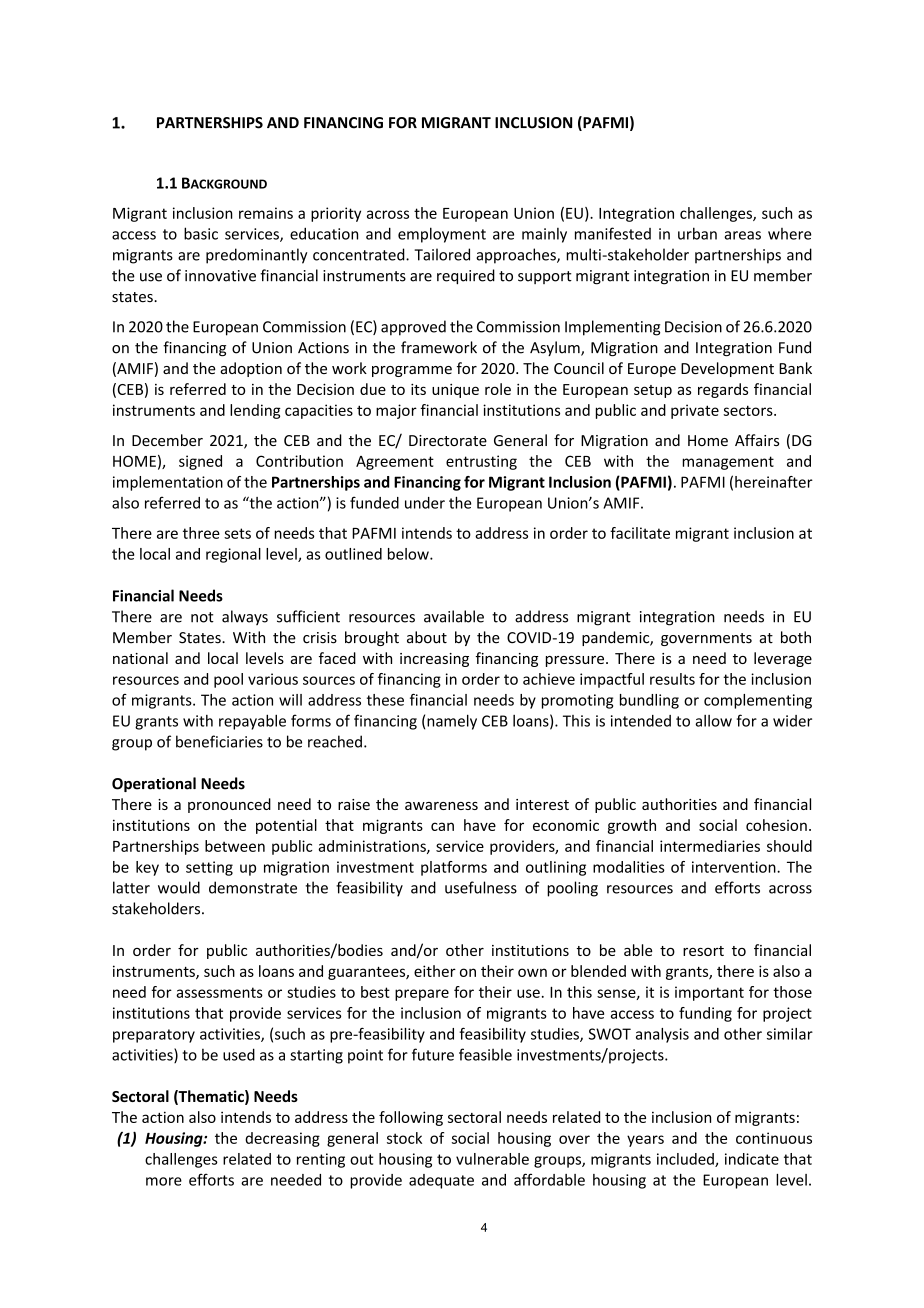 The image size is (924, 1308). What do you see at coordinates (164, 1181) in the screenshot?
I see `more` at bounding box center [164, 1181].
